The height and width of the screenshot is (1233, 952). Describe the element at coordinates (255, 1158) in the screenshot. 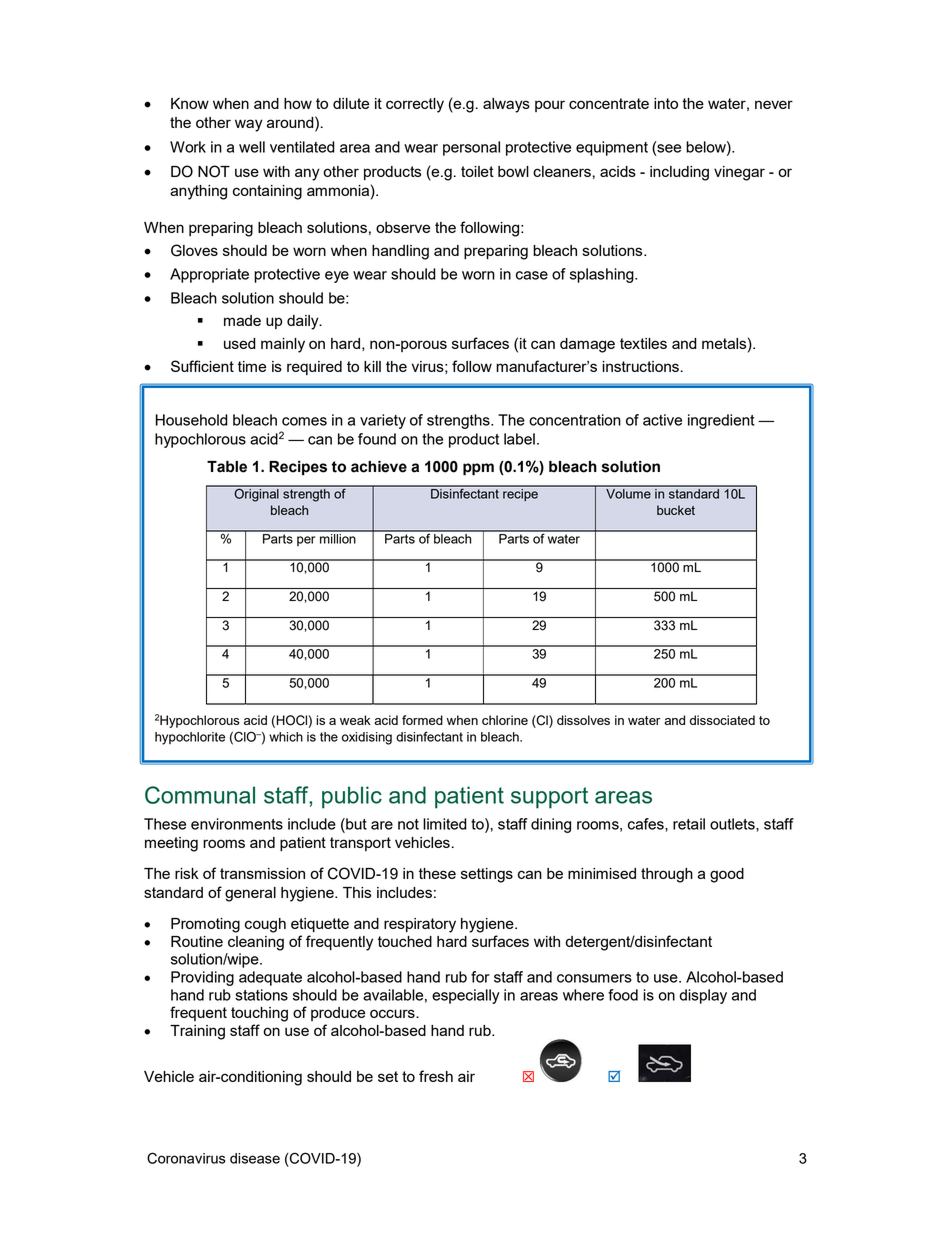

I see `disease` at that location.
